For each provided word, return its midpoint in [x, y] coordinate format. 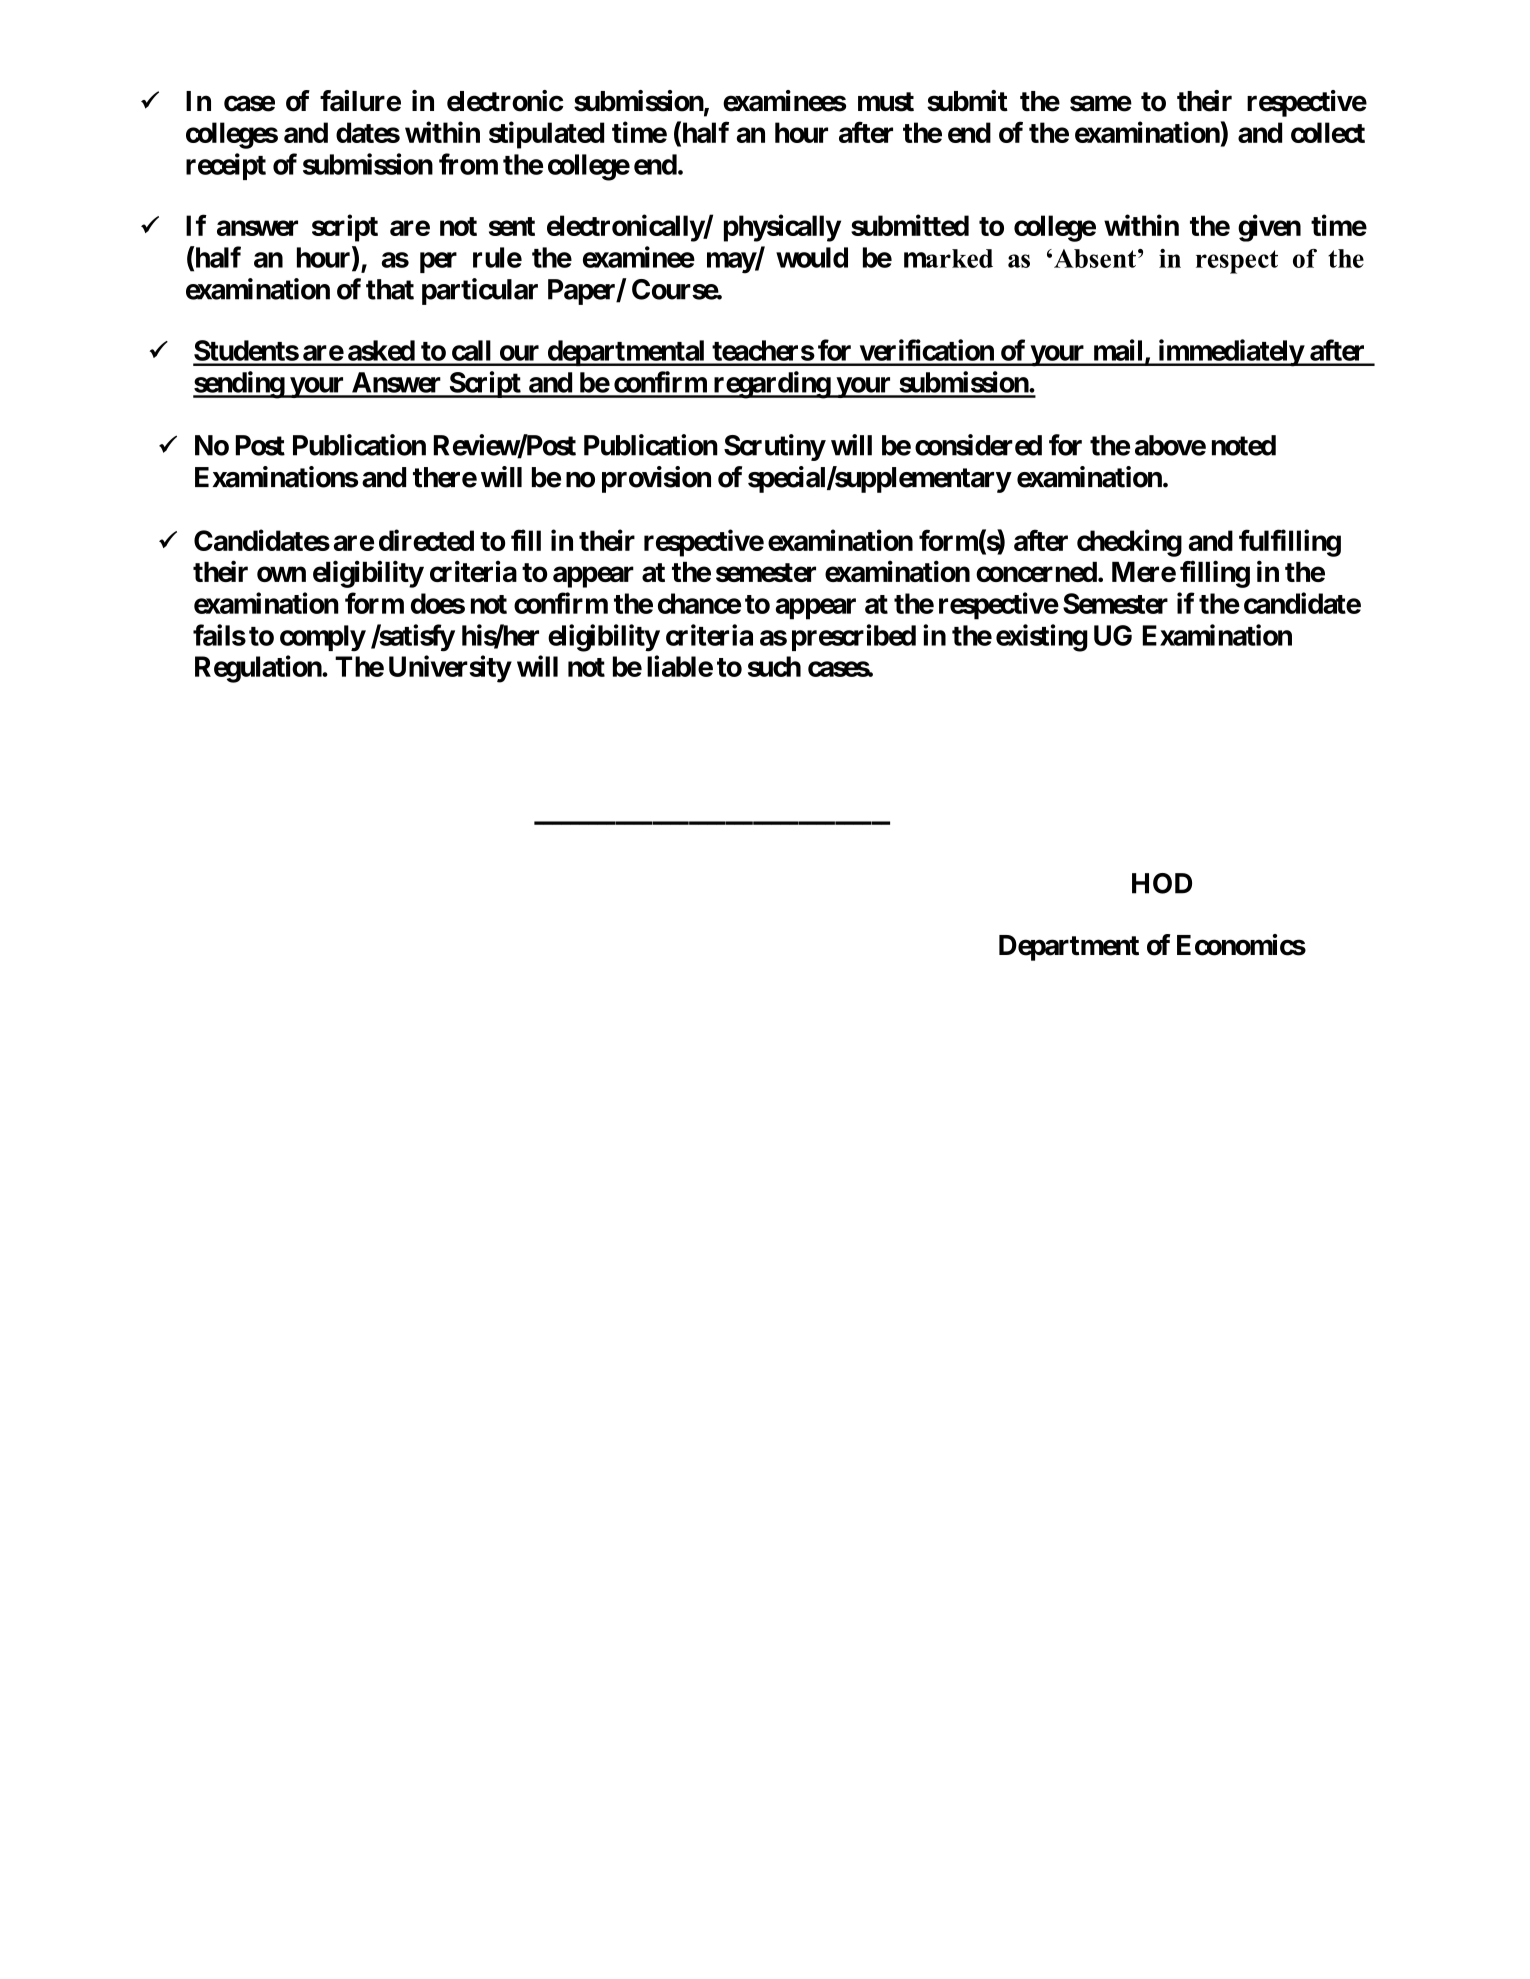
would [812, 257]
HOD [1162, 883]
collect [1328, 132]
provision [656, 479]
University [450, 669]
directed [426, 540]
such [774, 666]
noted [1244, 445]
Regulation [259, 669]
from [468, 164]
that [390, 289]
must [886, 102]
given [1269, 228]
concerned [1036, 571]
